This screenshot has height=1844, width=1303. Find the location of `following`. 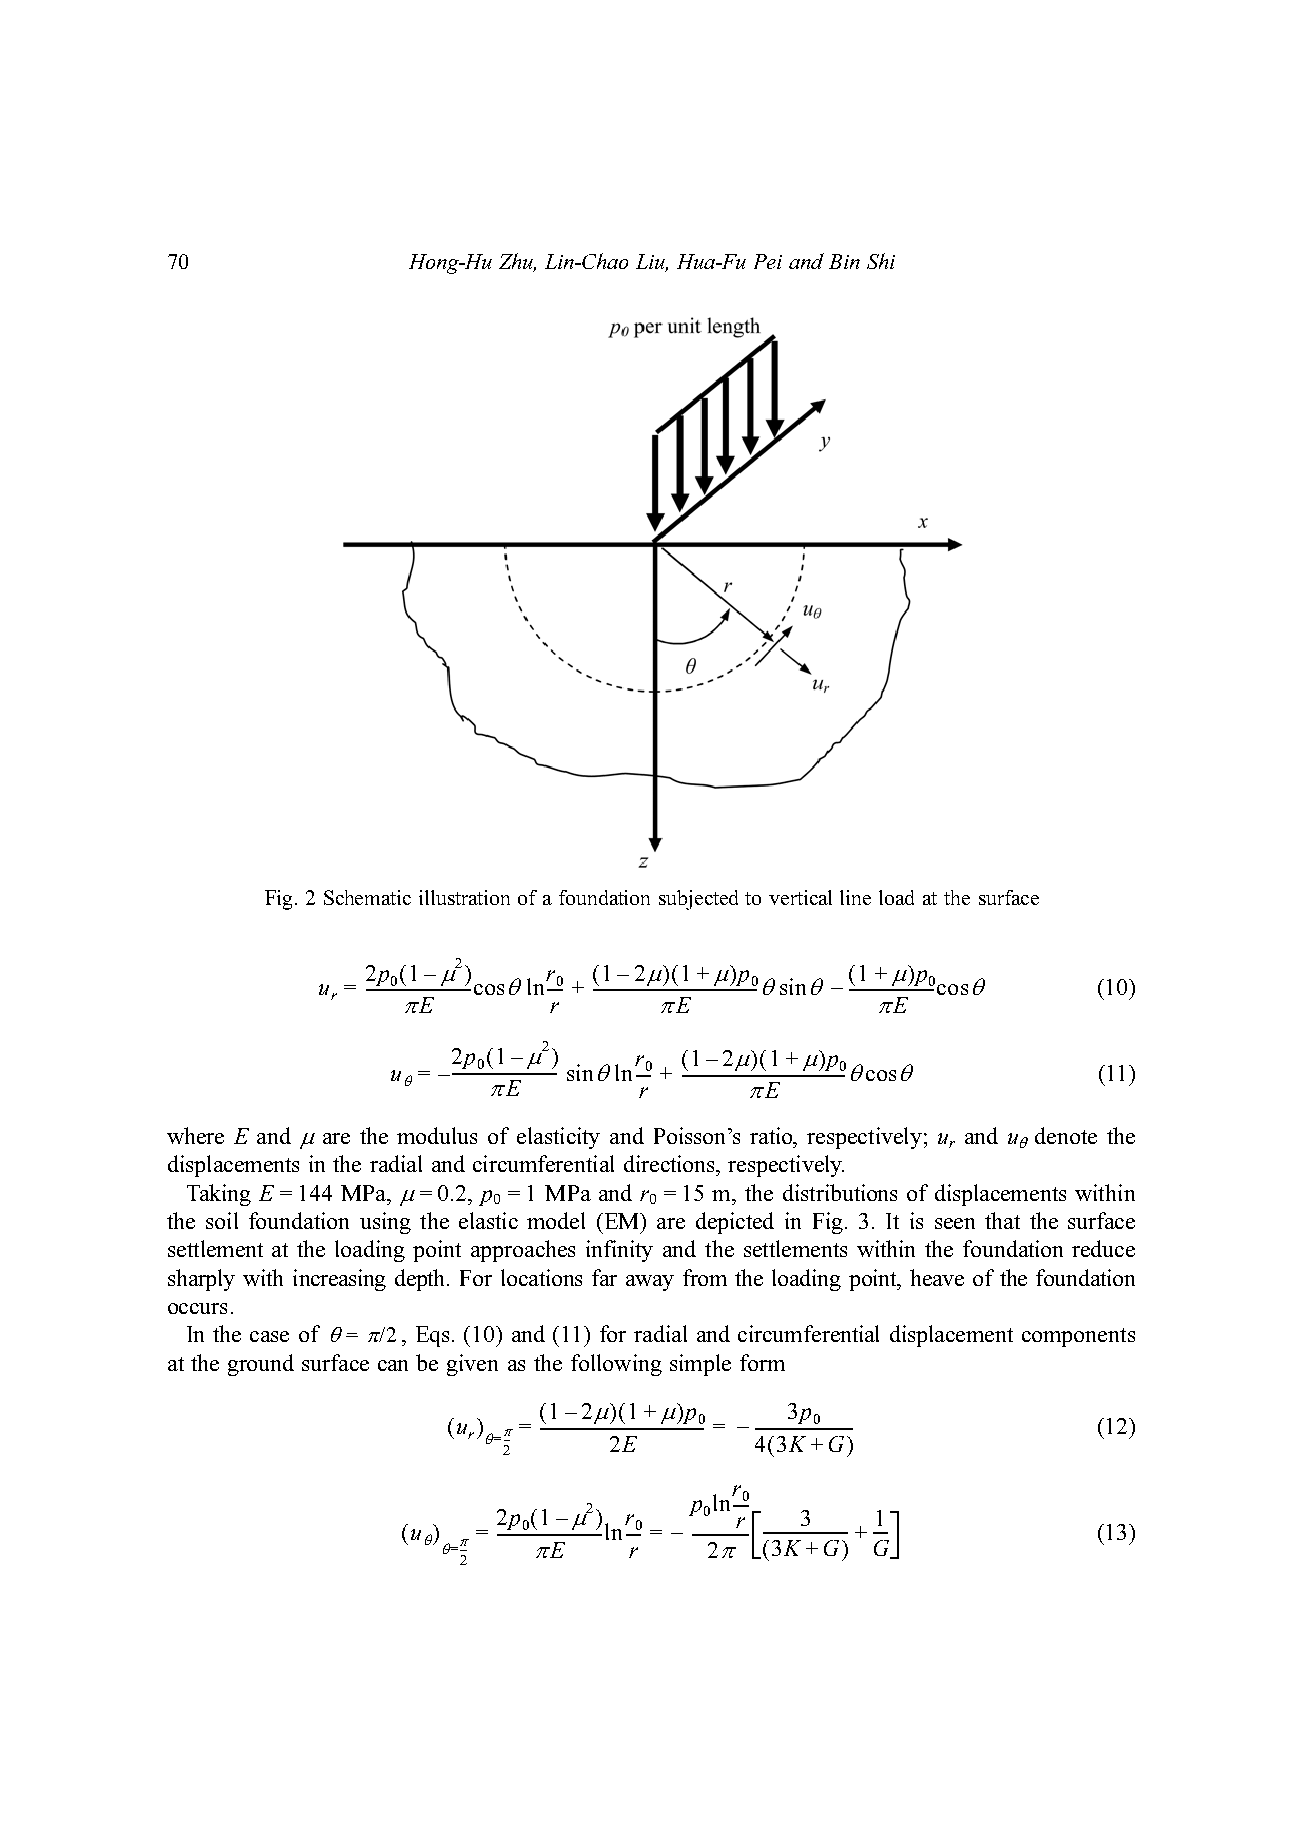

following is located at coordinates (616, 1365).
